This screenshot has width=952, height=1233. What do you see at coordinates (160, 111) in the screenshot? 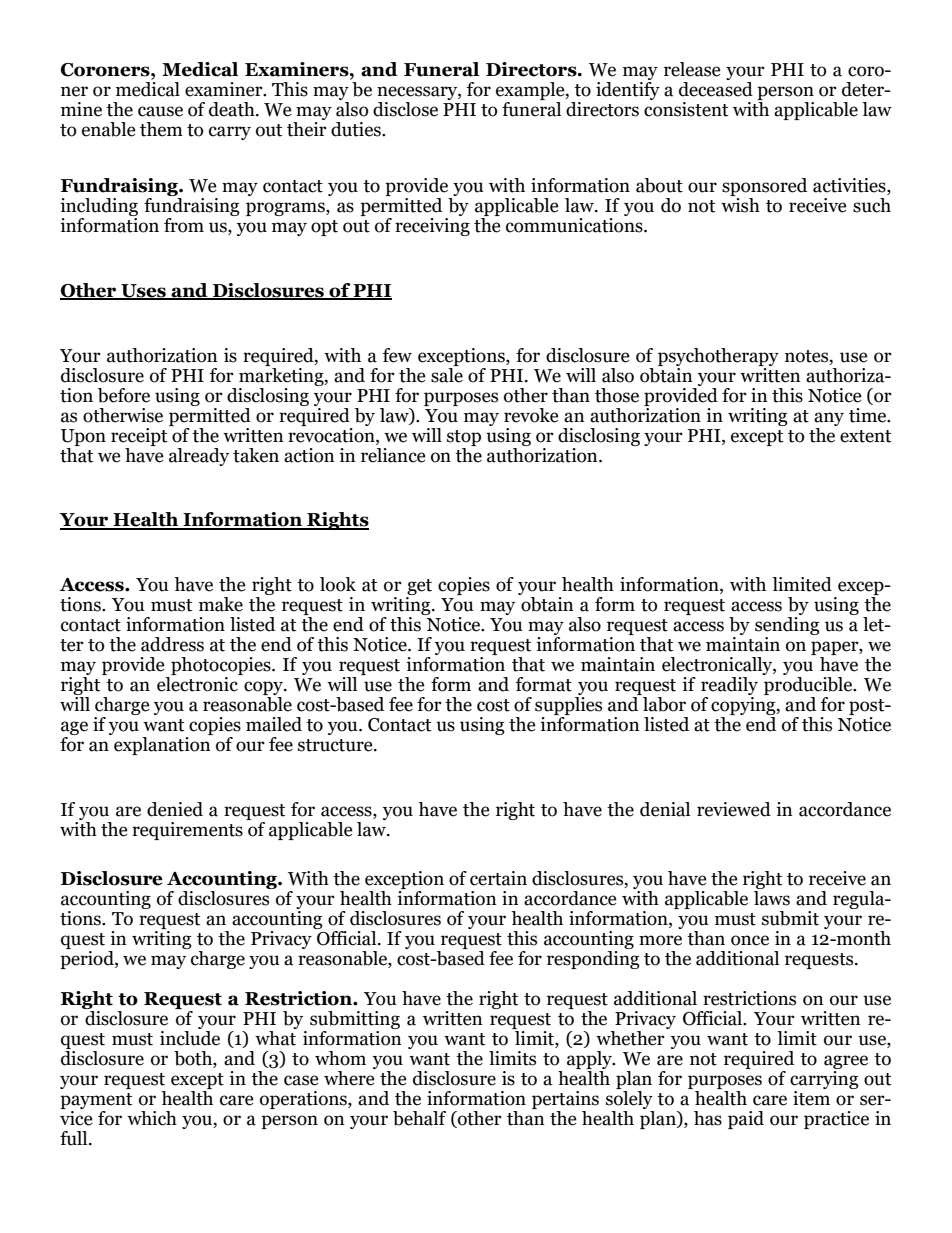
I see `cause` at bounding box center [160, 111].
